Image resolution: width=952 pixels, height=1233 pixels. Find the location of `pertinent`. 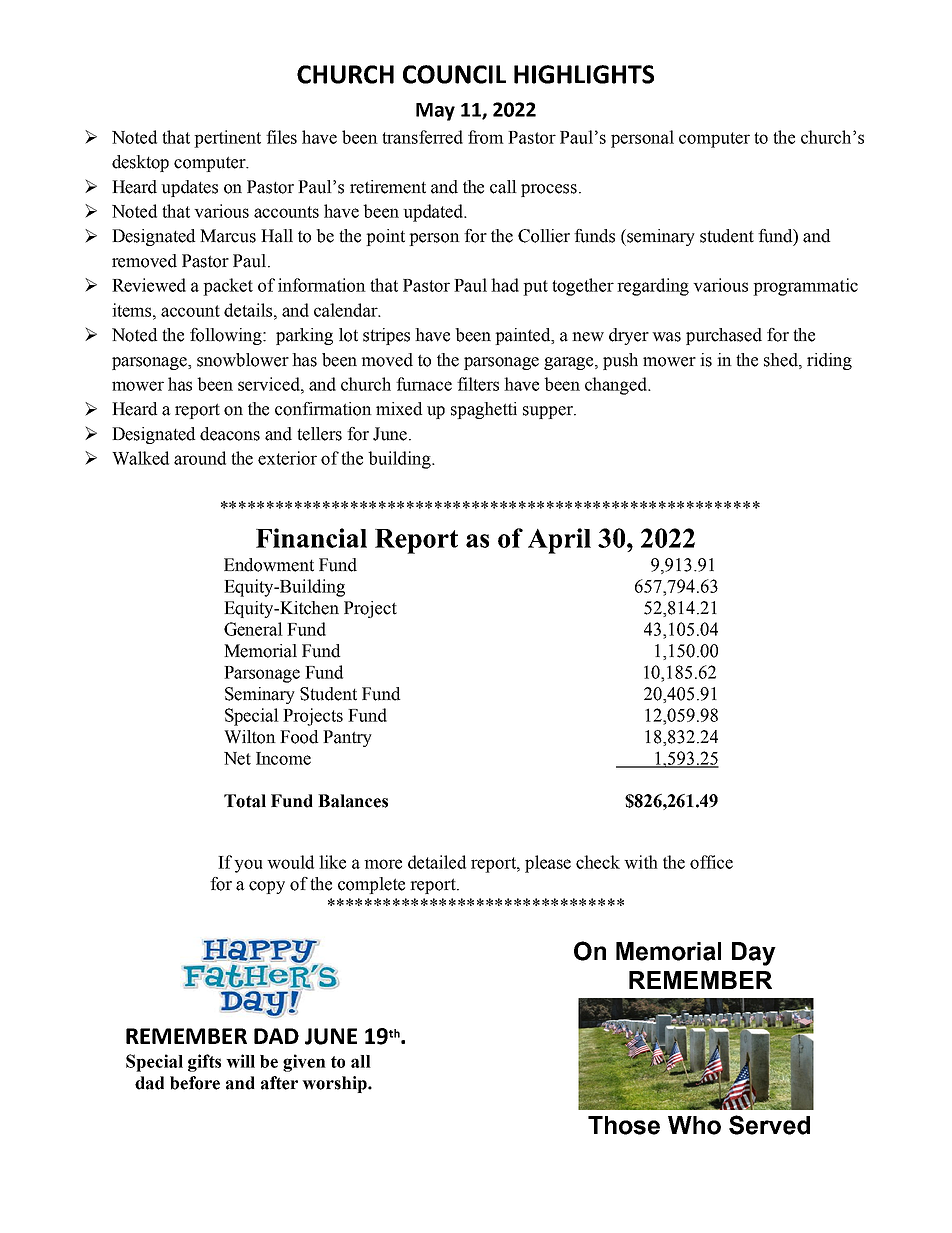

pertinent is located at coordinates (227, 139).
